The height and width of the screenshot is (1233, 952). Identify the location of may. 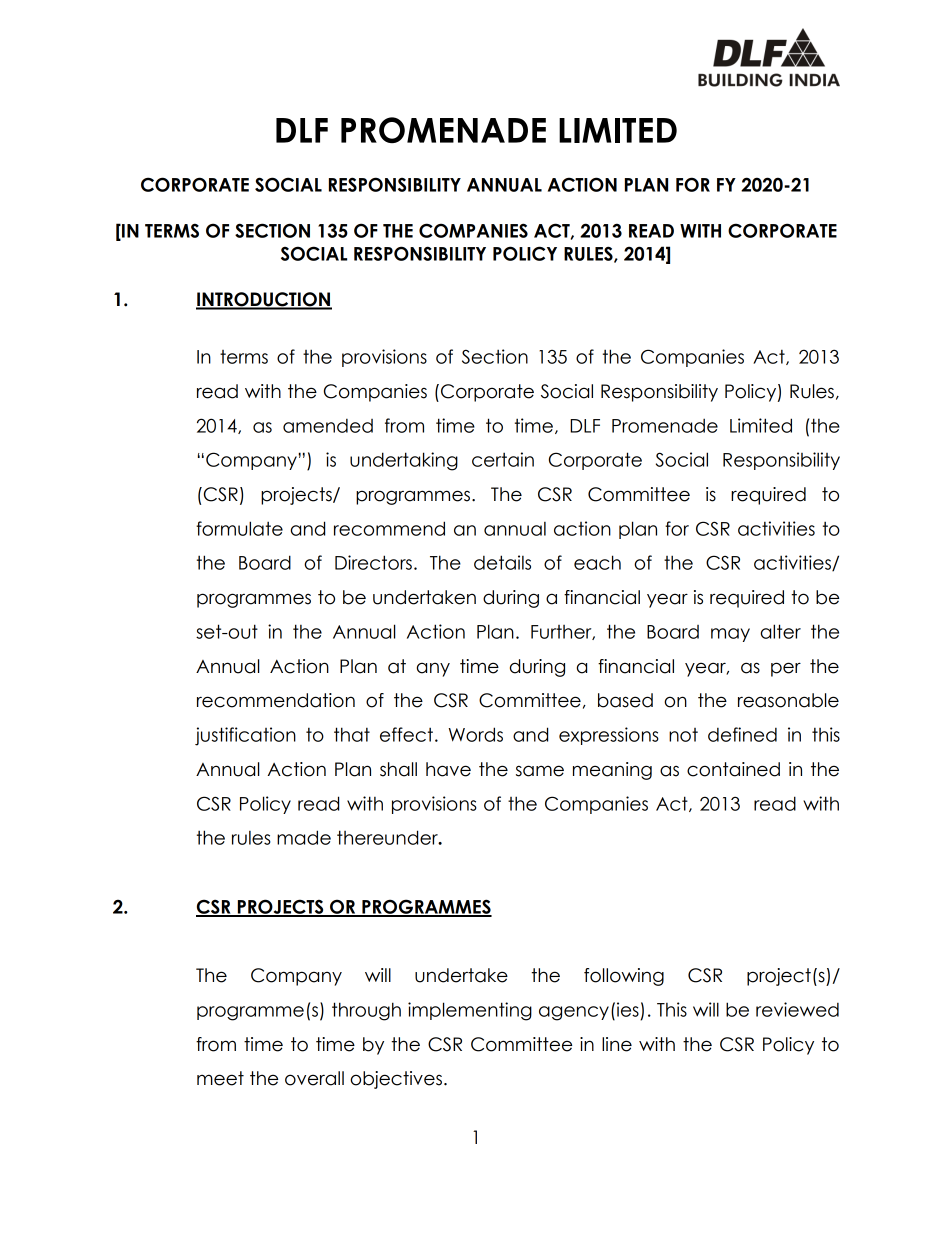
(730, 635).
